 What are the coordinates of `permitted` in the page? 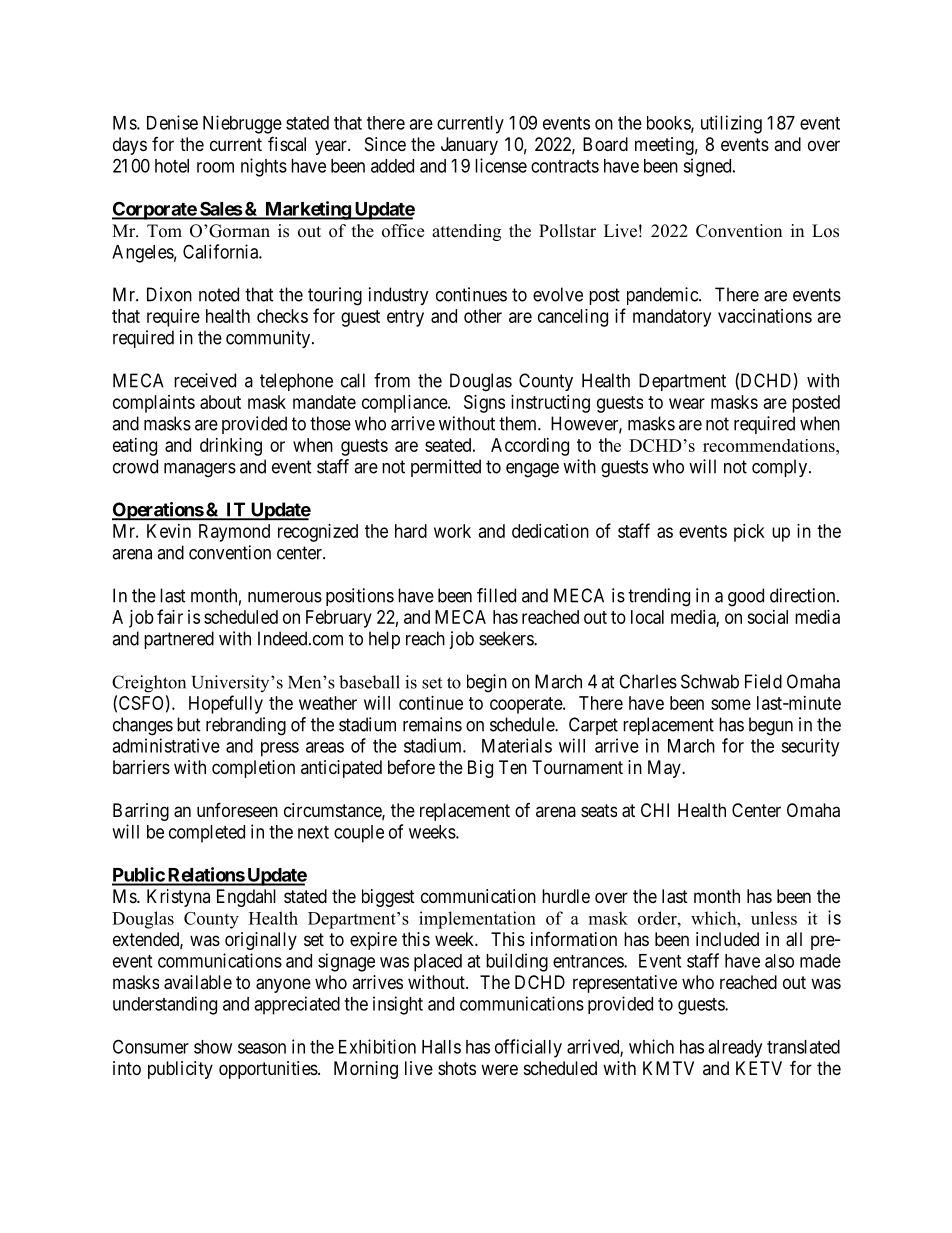 It's located at (446, 468).
